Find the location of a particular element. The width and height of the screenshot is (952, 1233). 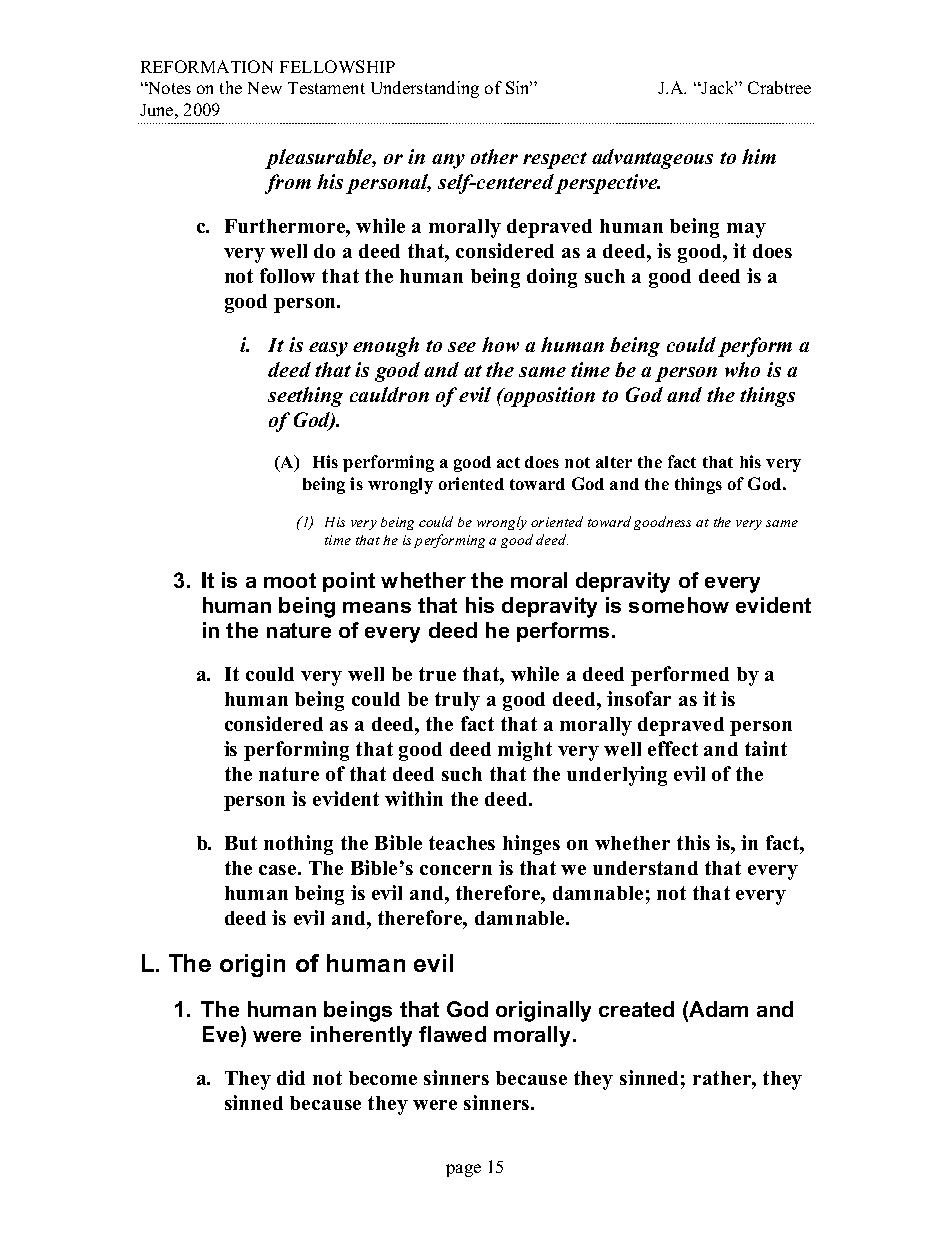

other is located at coordinates (494, 156).
